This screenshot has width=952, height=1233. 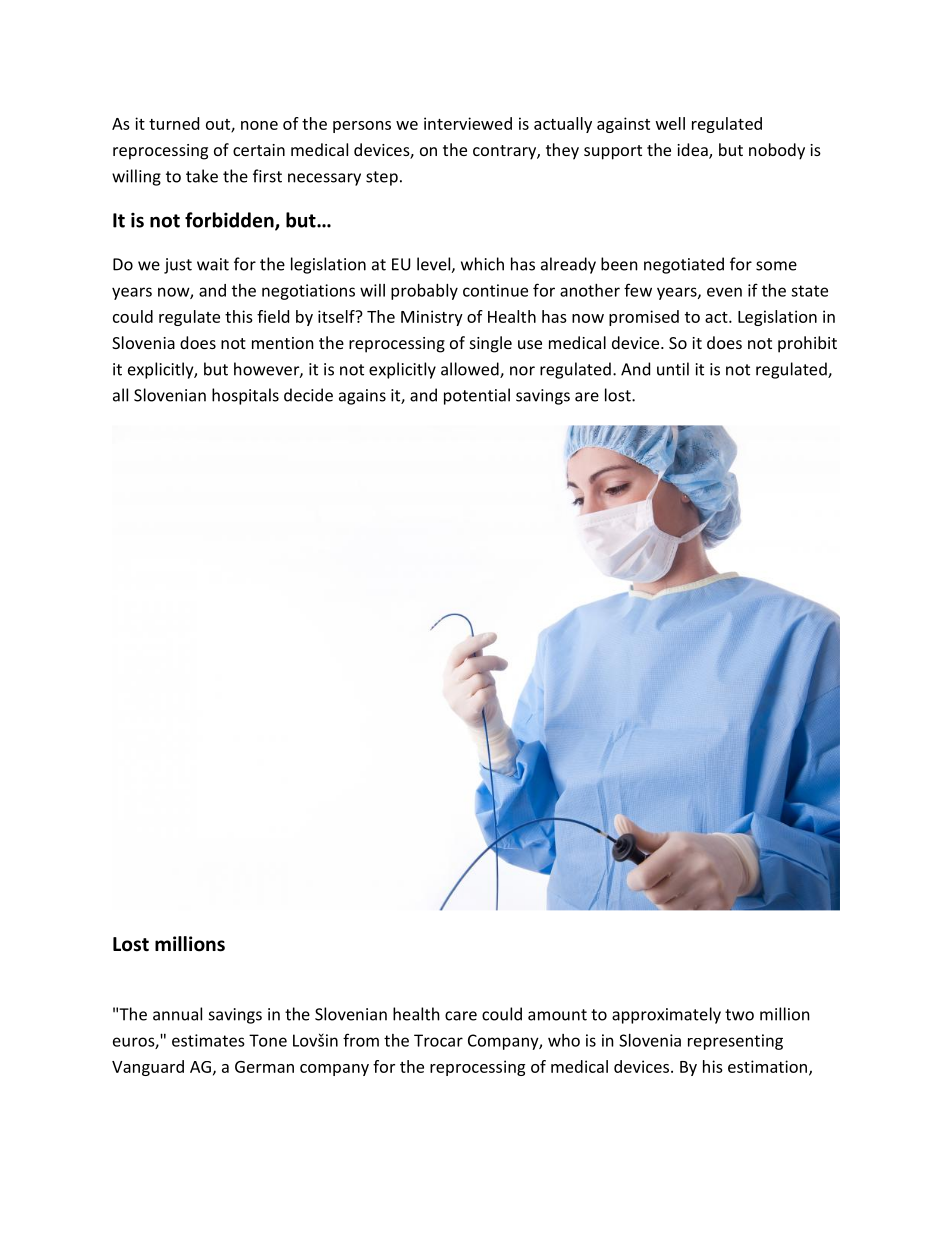 I want to click on interviewed, so click(x=468, y=123).
